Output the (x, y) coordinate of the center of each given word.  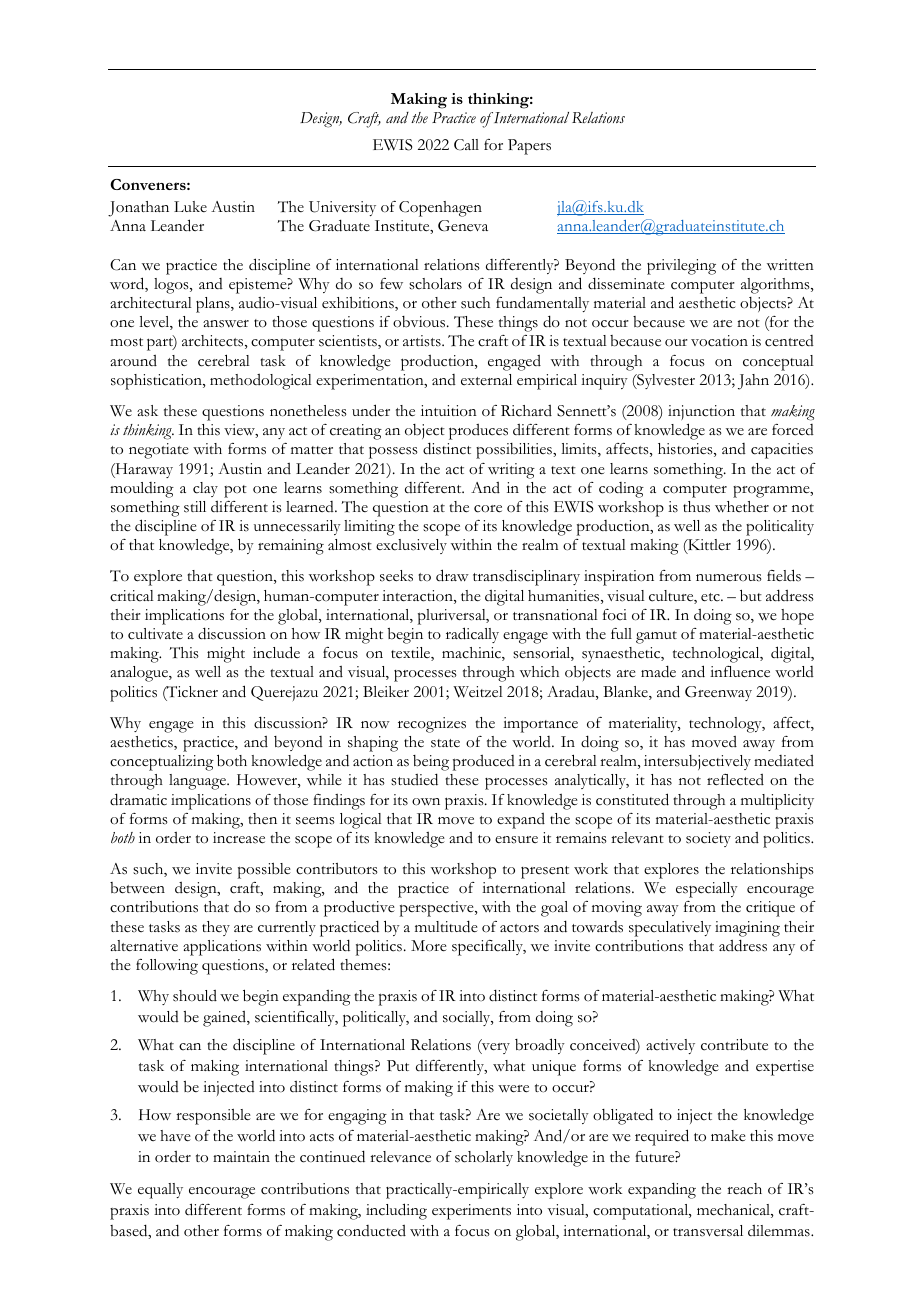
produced (484, 763)
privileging (681, 267)
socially (468, 1018)
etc (711, 597)
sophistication (157, 382)
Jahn (753, 382)
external (486, 379)
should (195, 996)
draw (452, 575)
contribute (734, 1044)
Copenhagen (440, 209)
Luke (190, 206)
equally (160, 1191)
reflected (735, 780)
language (198, 782)
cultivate (155, 634)
